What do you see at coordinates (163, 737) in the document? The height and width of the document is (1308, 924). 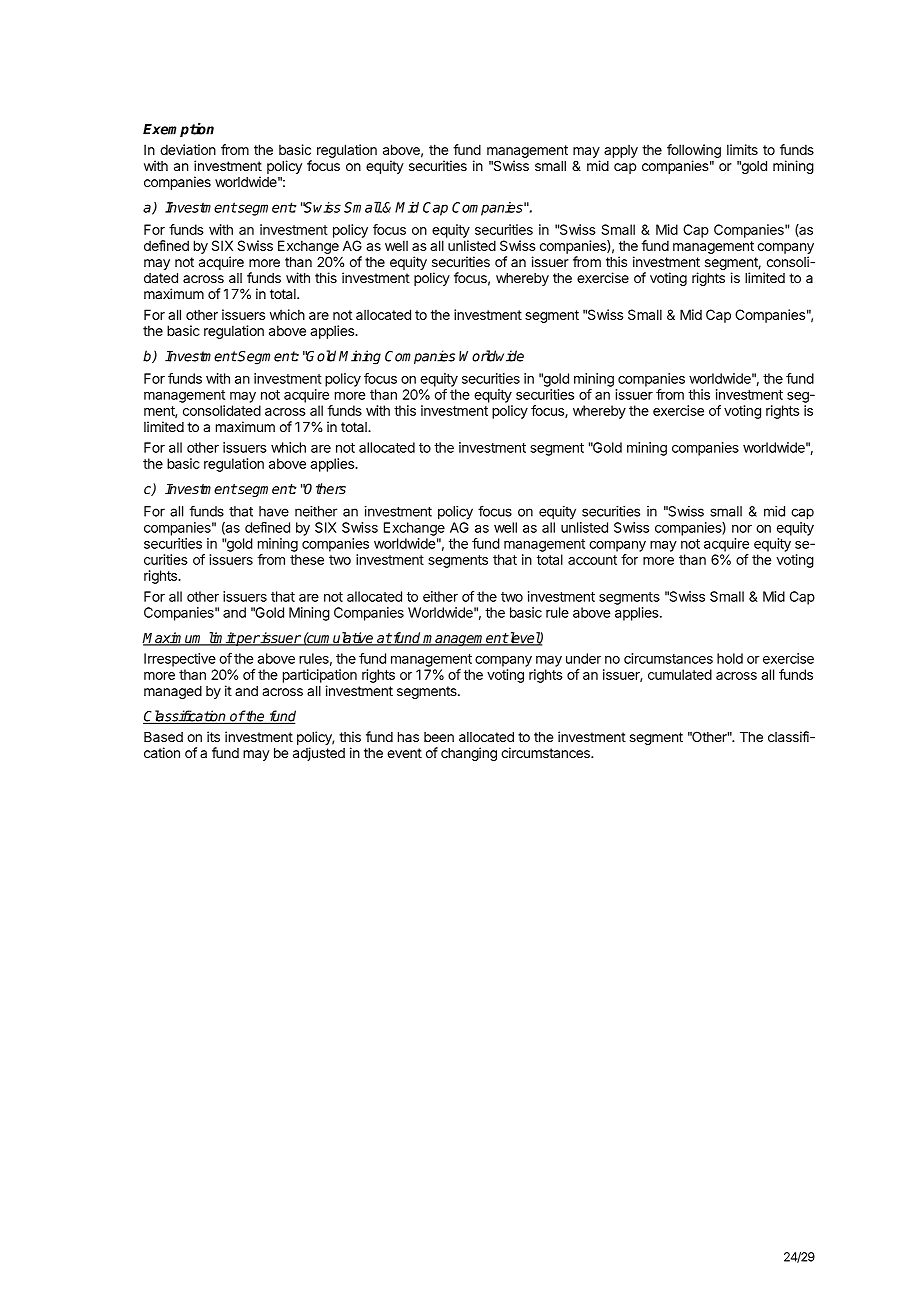 I see `Based` at bounding box center [163, 737].
